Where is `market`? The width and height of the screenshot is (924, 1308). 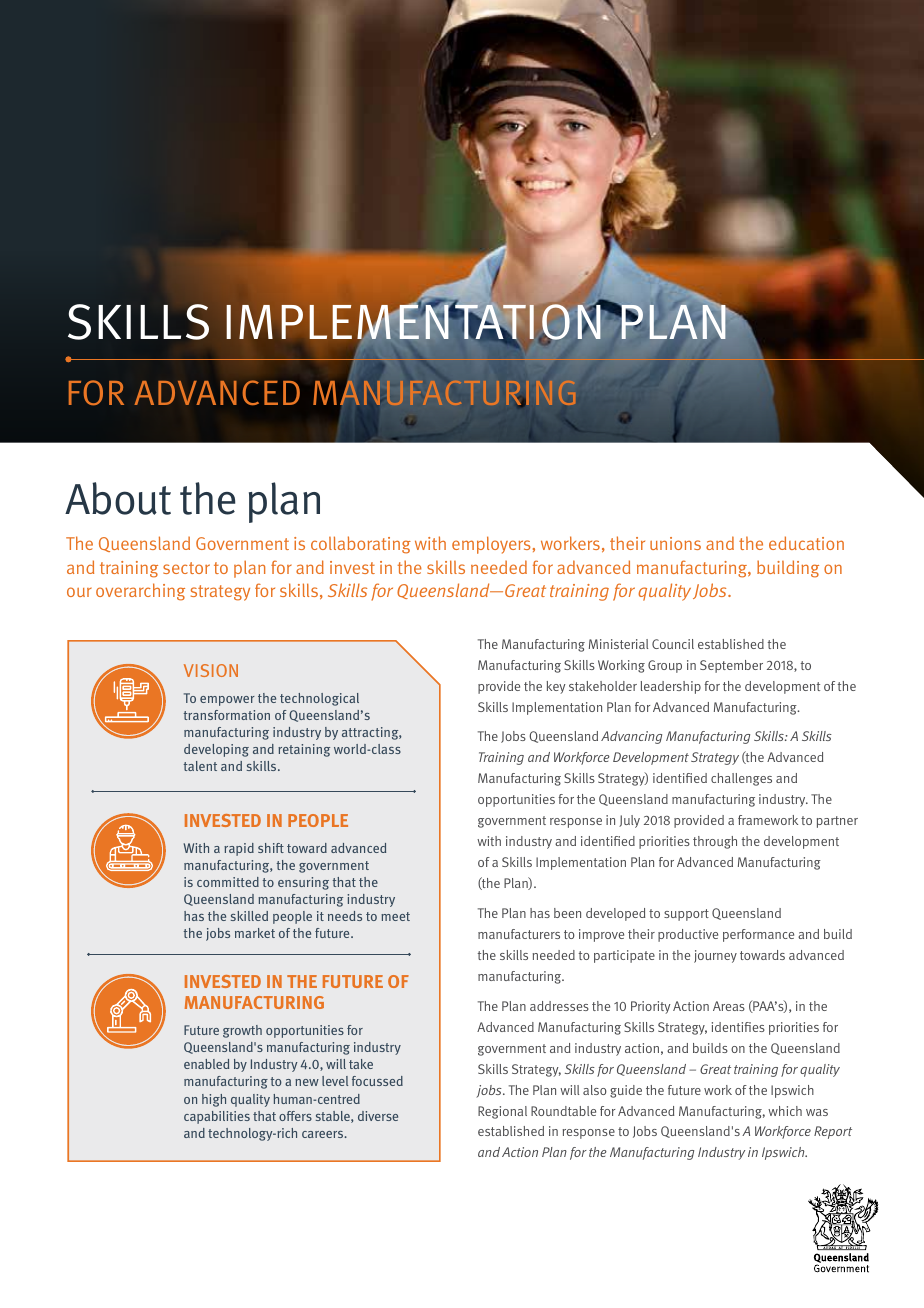 market is located at coordinates (255, 933).
